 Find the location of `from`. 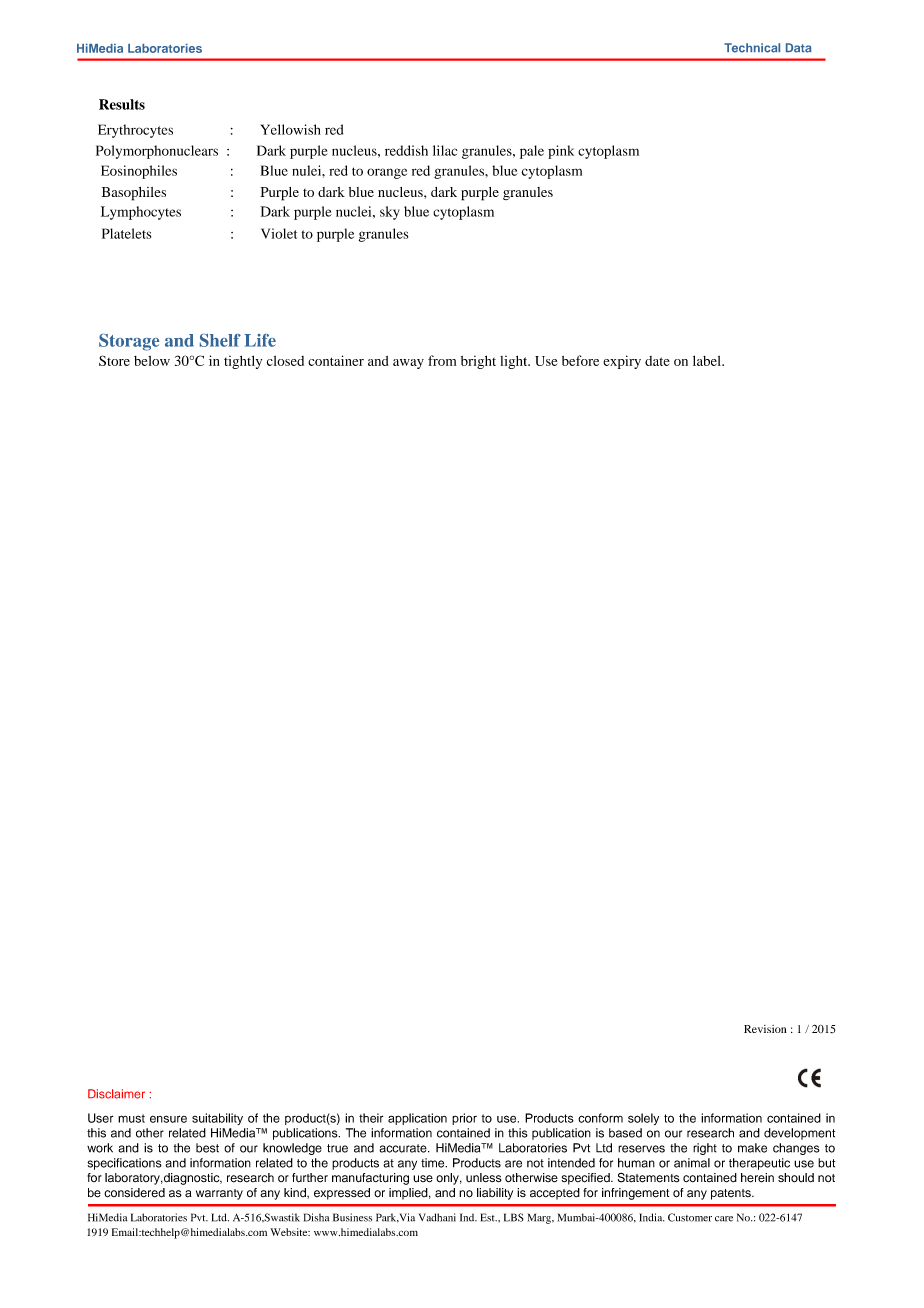

from is located at coordinates (442, 360).
